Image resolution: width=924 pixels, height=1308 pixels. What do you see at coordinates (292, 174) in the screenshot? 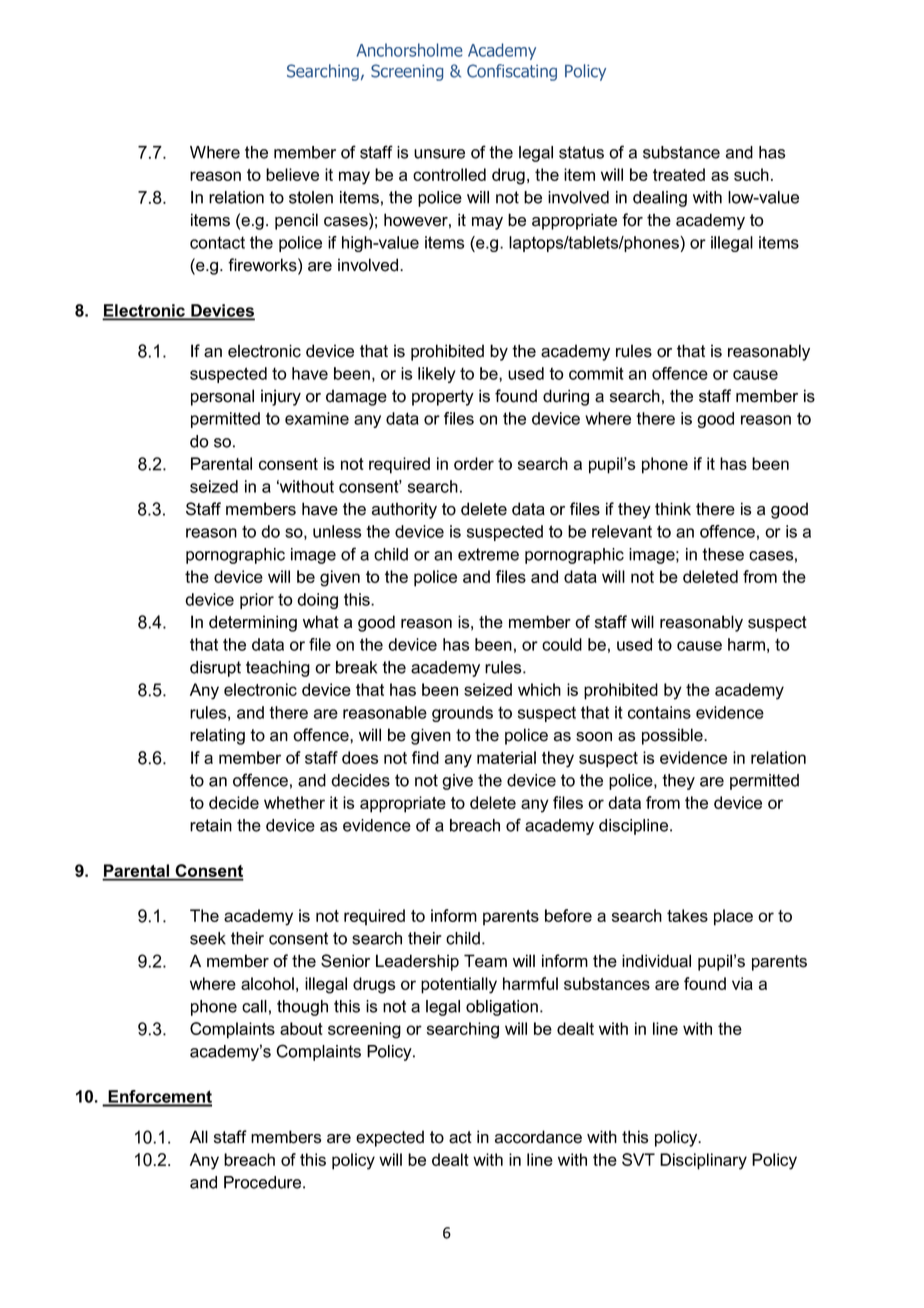
I see `believe` at bounding box center [292, 174].
